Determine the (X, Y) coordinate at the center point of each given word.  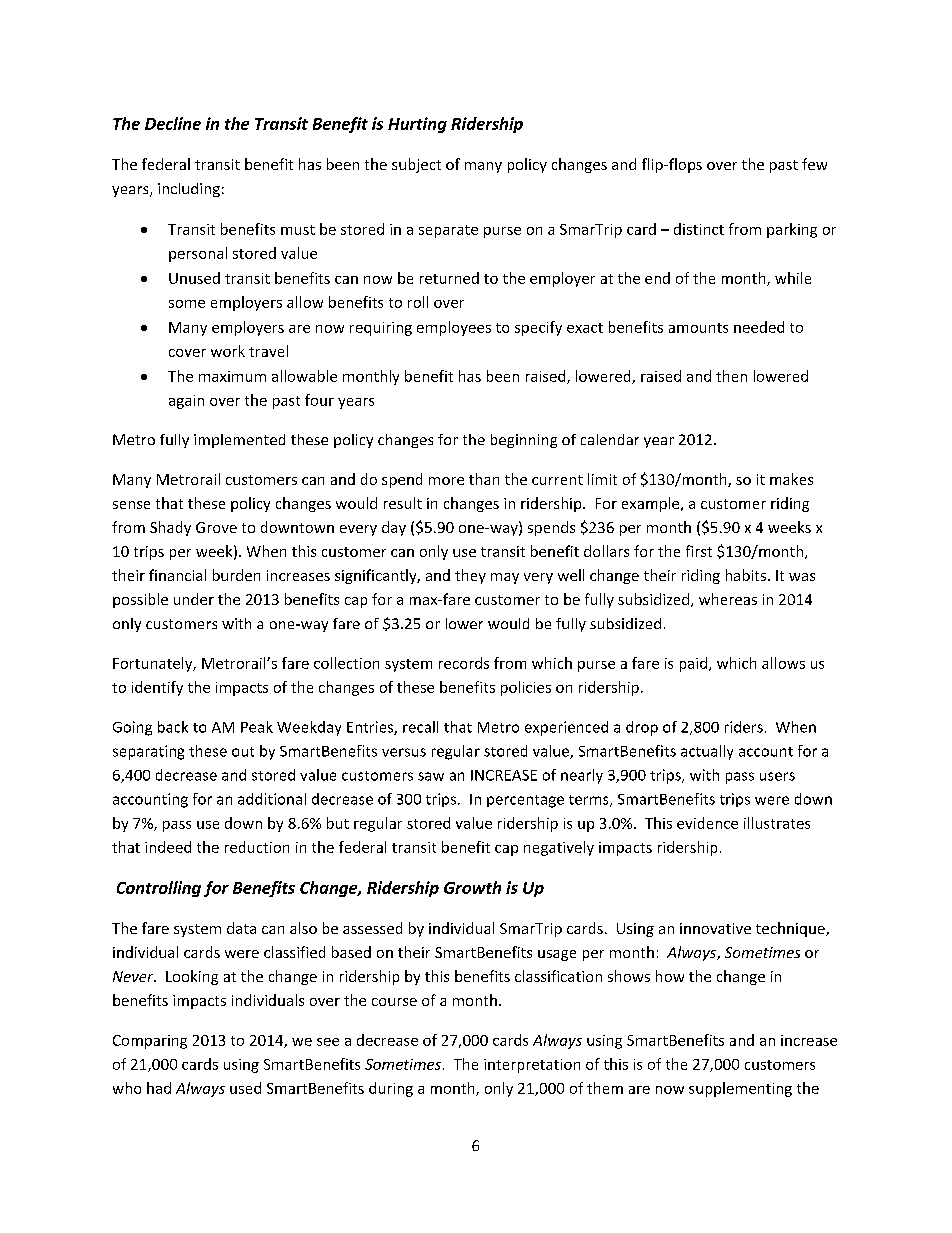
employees (454, 328)
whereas (728, 599)
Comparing (150, 1042)
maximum (232, 376)
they (470, 576)
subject (416, 165)
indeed (168, 847)
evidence (707, 823)
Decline (173, 123)
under (194, 599)
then (731, 376)
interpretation (532, 1066)
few (814, 164)
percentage (525, 801)
